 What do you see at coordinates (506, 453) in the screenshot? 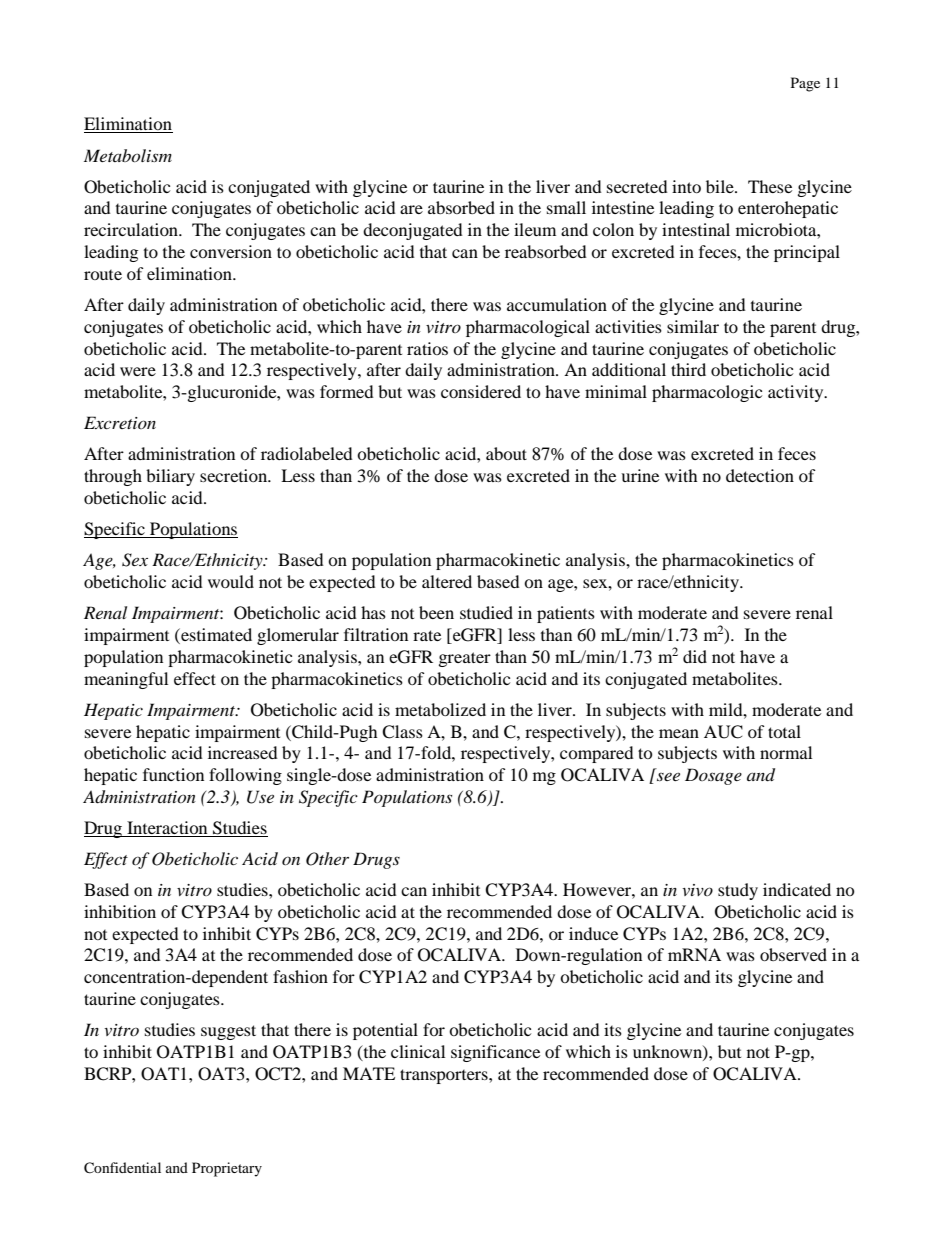
I see `about` at bounding box center [506, 453].
